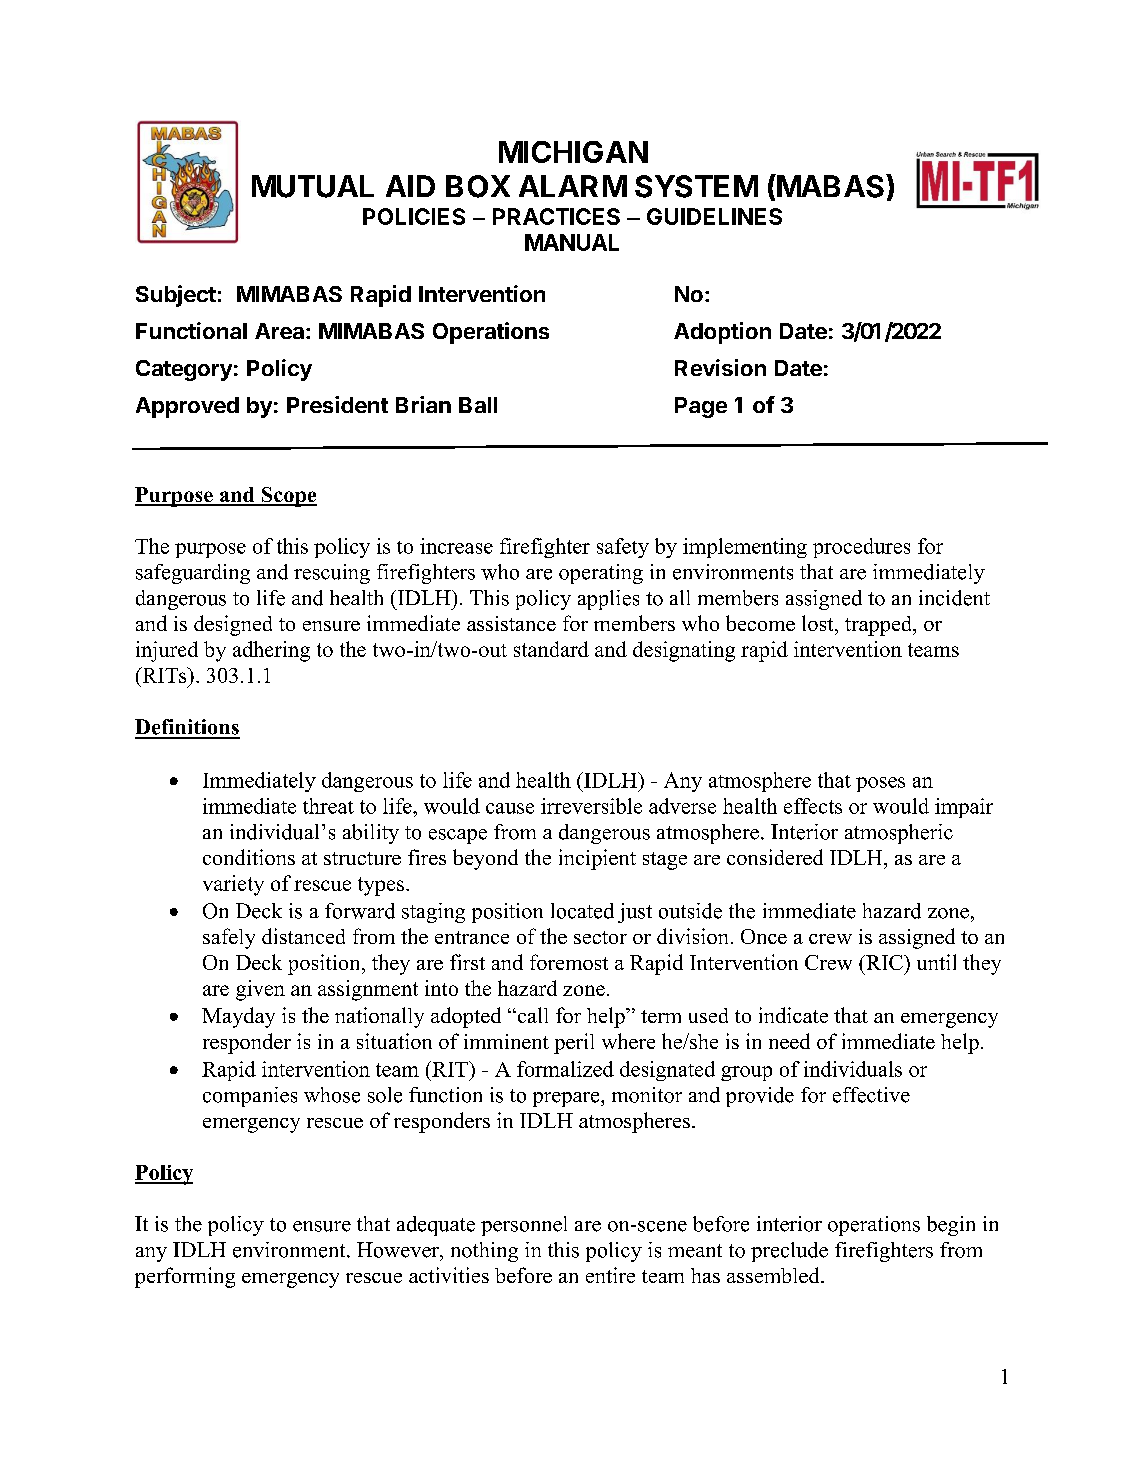 The width and height of the document is (1145, 1482). What do you see at coordinates (714, 216) in the document?
I see `GUIDELINES` at bounding box center [714, 216].
